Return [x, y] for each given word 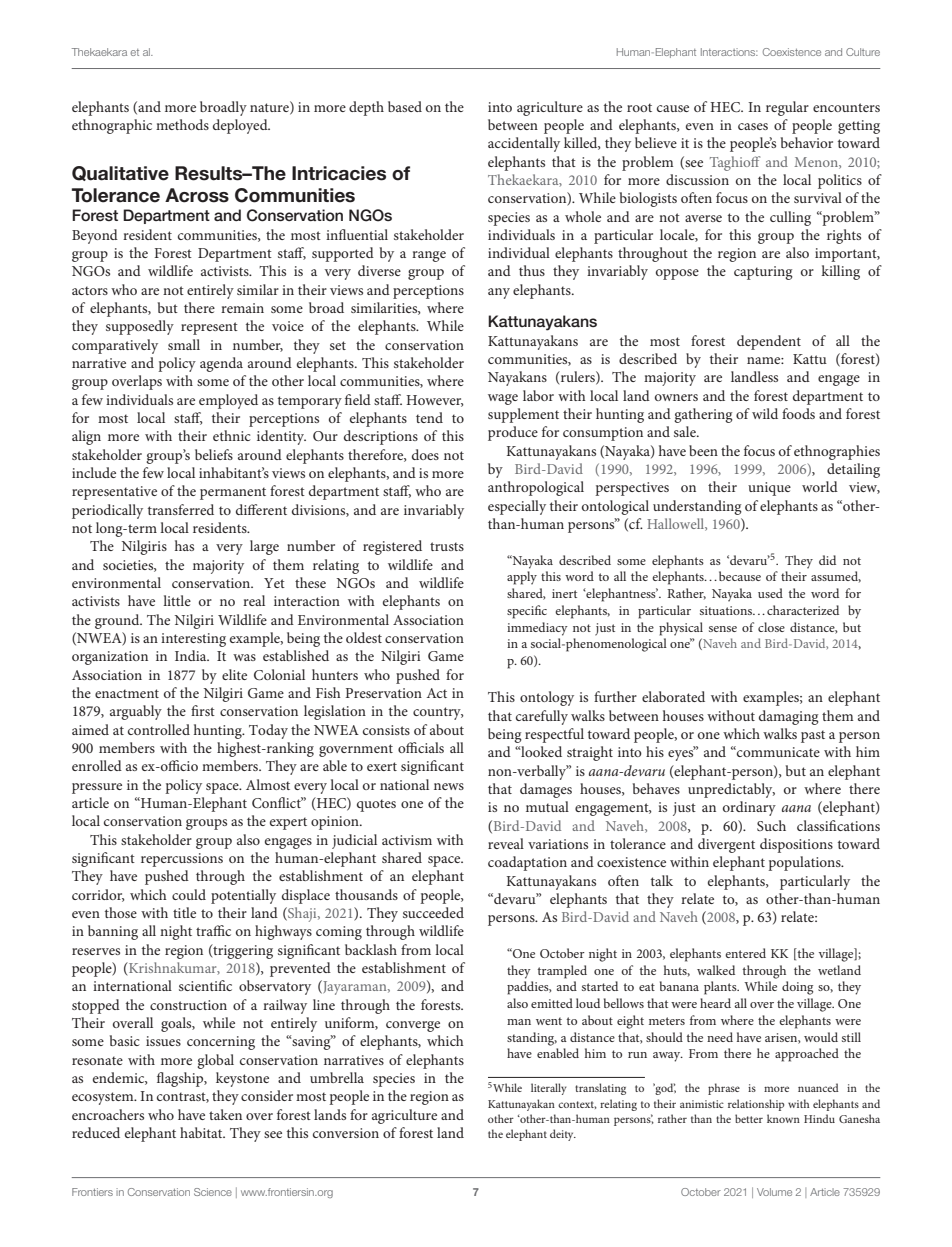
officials [421, 747]
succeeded [433, 912]
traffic [213, 930]
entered [745, 953]
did [827, 560]
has [184, 545]
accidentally [524, 144]
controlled [159, 729]
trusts [447, 546]
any [499, 293]
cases [753, 126]
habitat [202, 1132]
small [184, 344]
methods [182, 124]
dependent [769, 342]
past [813, 736]
